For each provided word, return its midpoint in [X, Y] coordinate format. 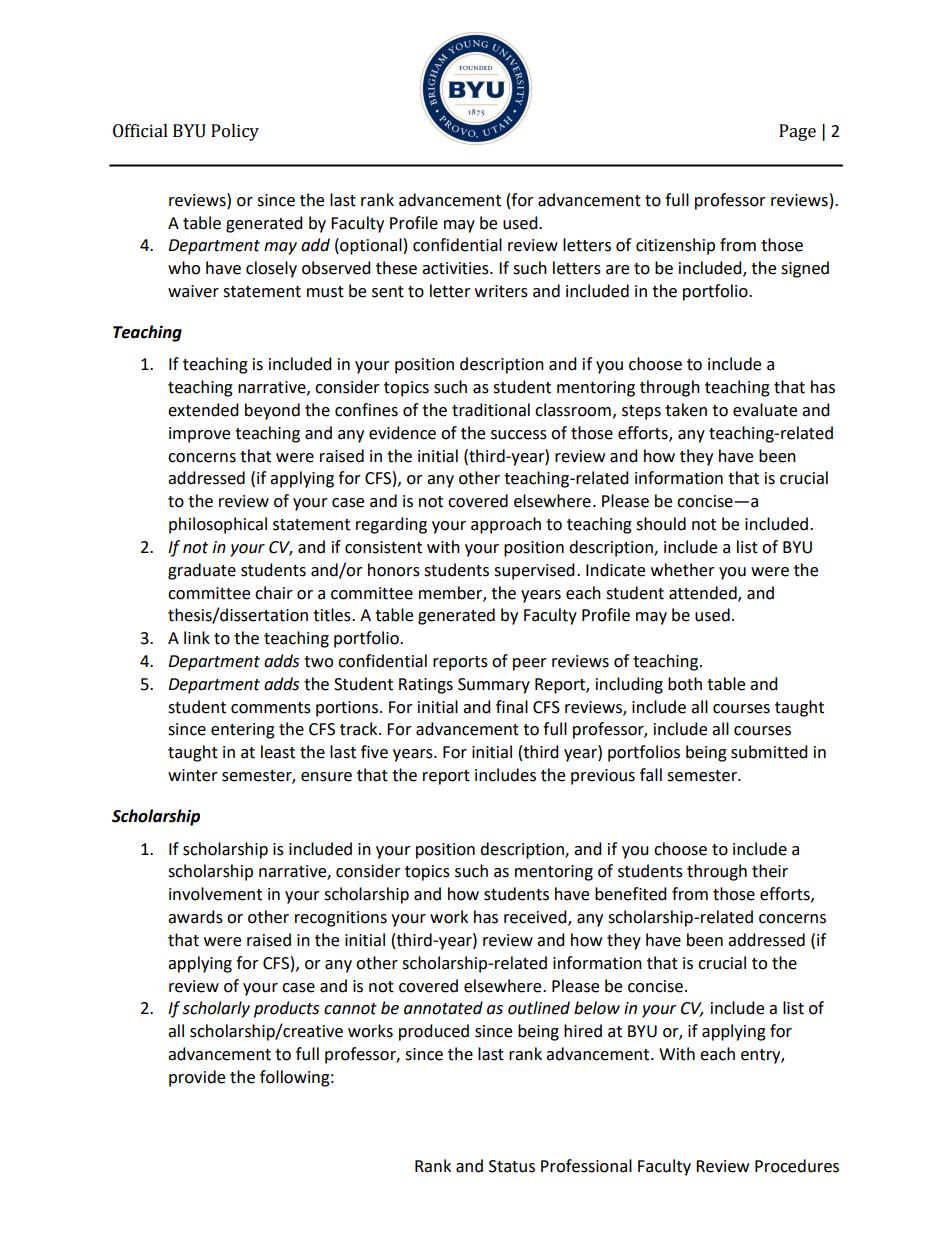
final [512, 707]
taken [686, 410]
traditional [491, 410]
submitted [769, 752]
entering [243, 731]
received [536, 918]
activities [456, 268]
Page [797, 132]
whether [683, 570]
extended [203, 410]
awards [195, 917]
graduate [202, 571]
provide [197, 1078]
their [770, 871]
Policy [235, 132]
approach [506, 525]
